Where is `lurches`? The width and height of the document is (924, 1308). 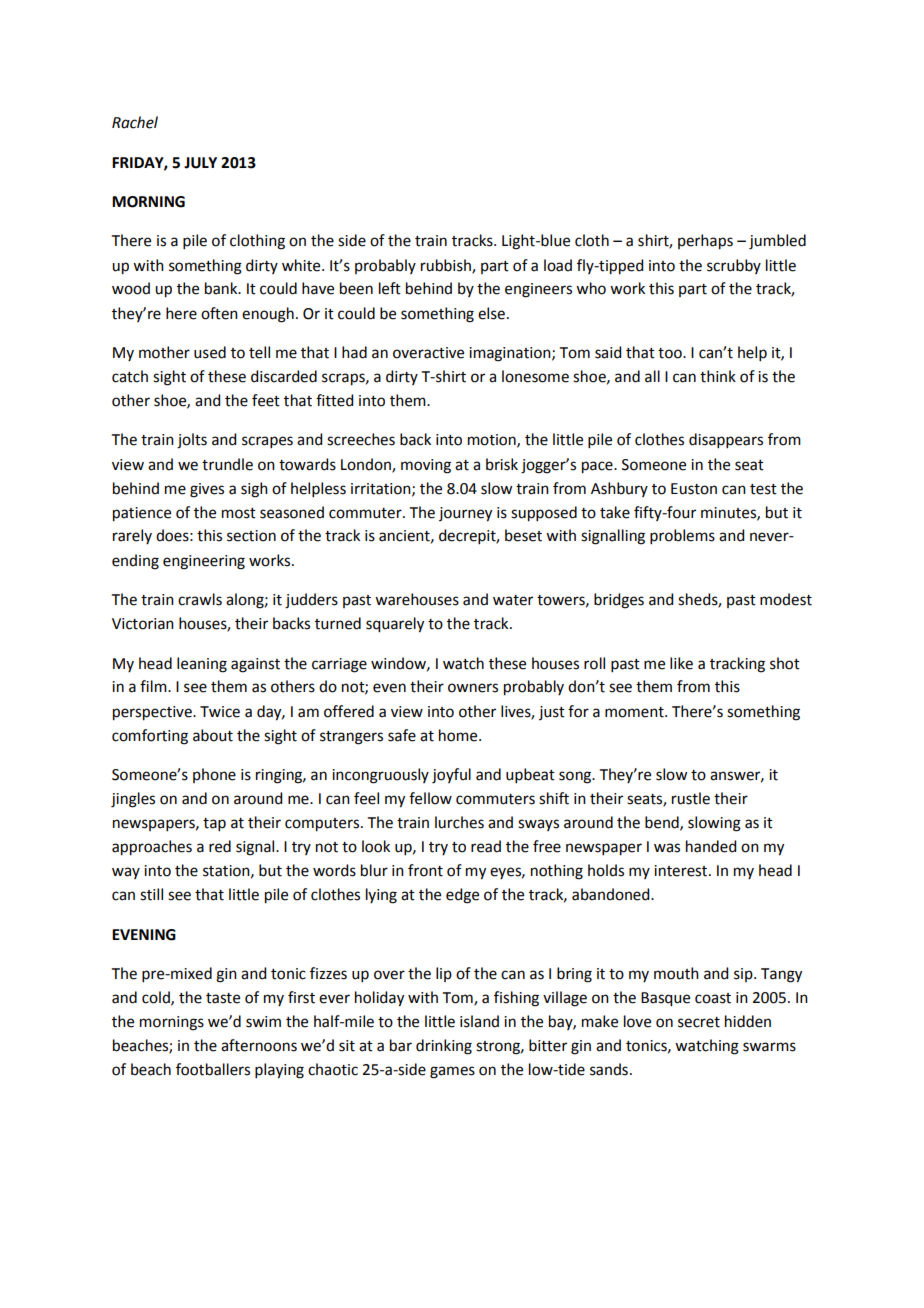 lurches is located at coordinates (459, 822).
